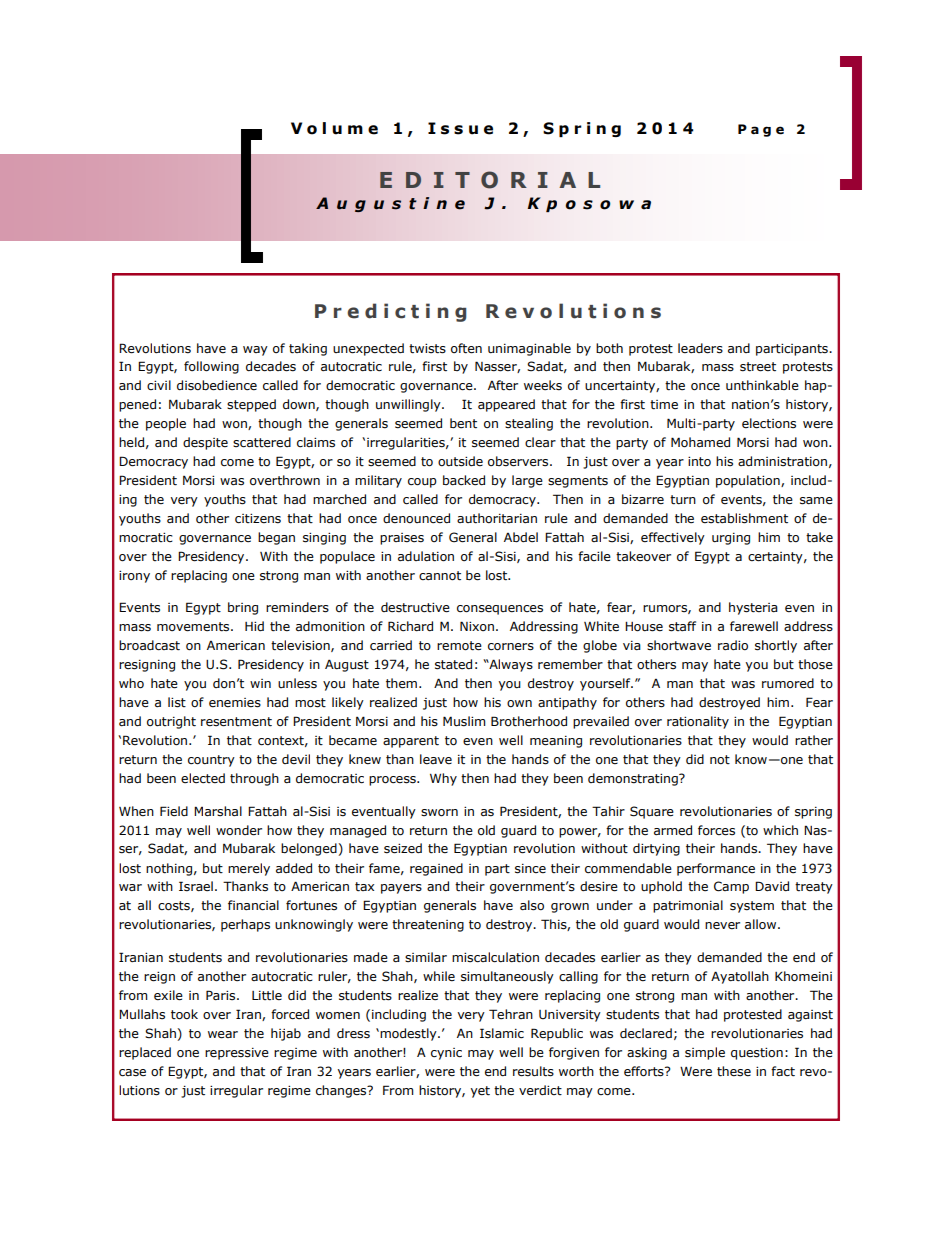 This document has width=952, height=1233. I want to click on following, so click(211, 367).
